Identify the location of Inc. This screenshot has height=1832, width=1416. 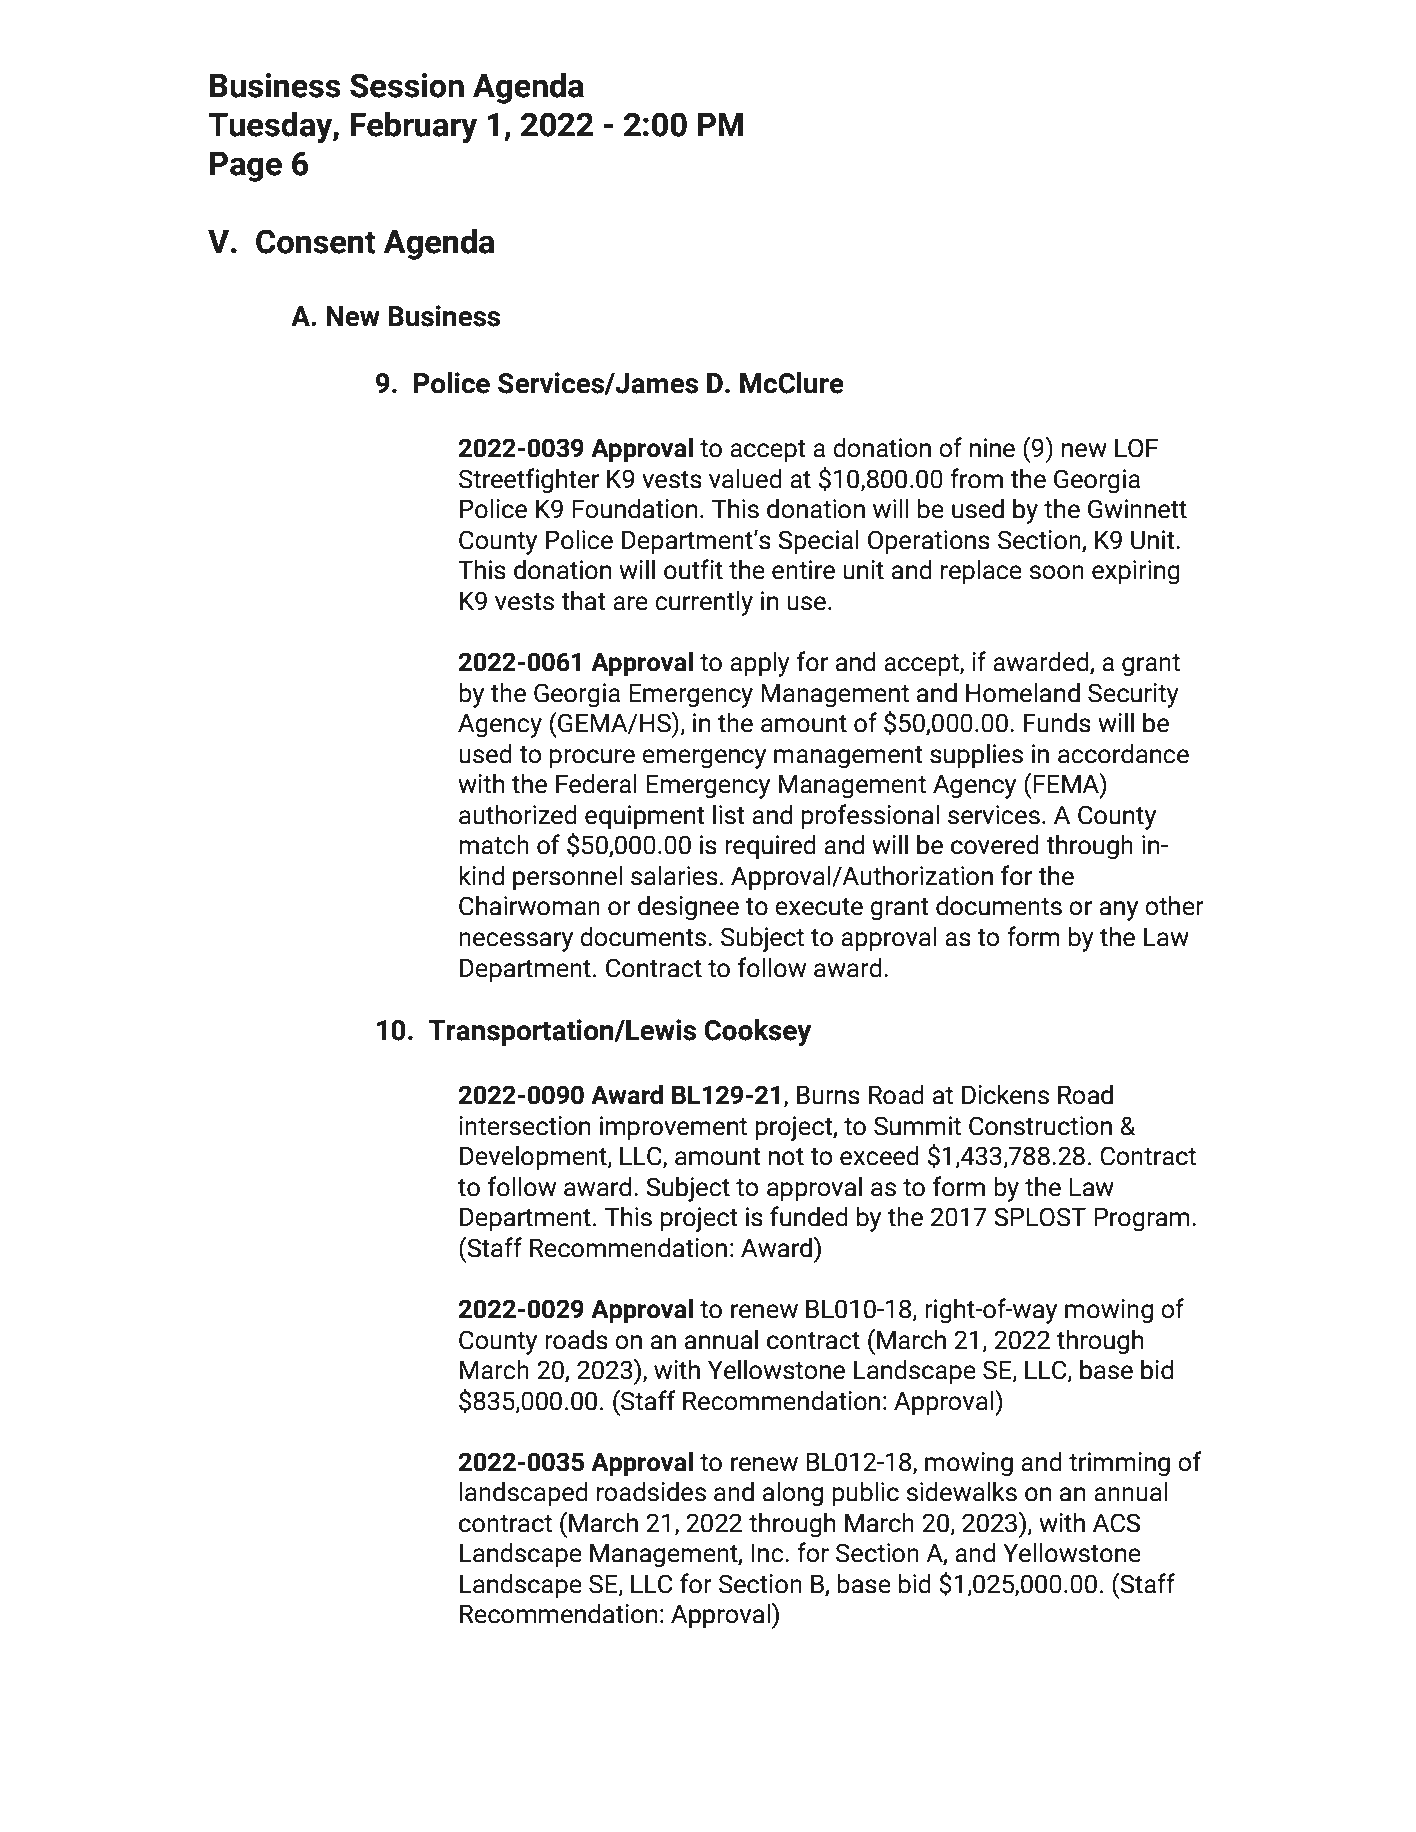
(769, 1553).
